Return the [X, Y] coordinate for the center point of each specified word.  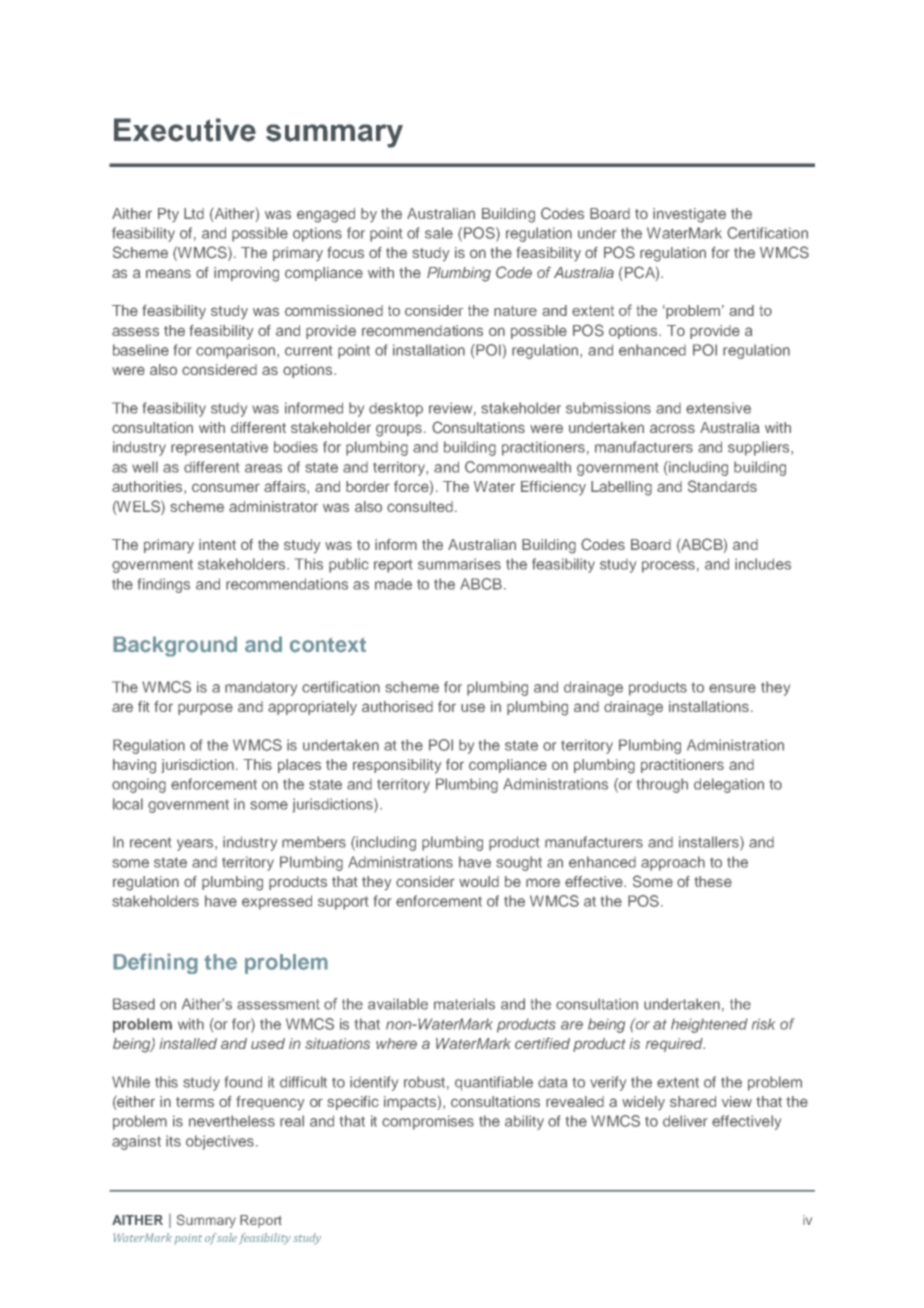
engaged [326, 215]
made [393, 584]
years [196, 845]
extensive [718, 408]
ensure [732, 688]
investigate [689, 215]
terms [195, 1102]
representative [219, 448]
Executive [185, 130]
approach [673, 863]
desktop [396, 409]
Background [175, 646]
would [479, 881]
